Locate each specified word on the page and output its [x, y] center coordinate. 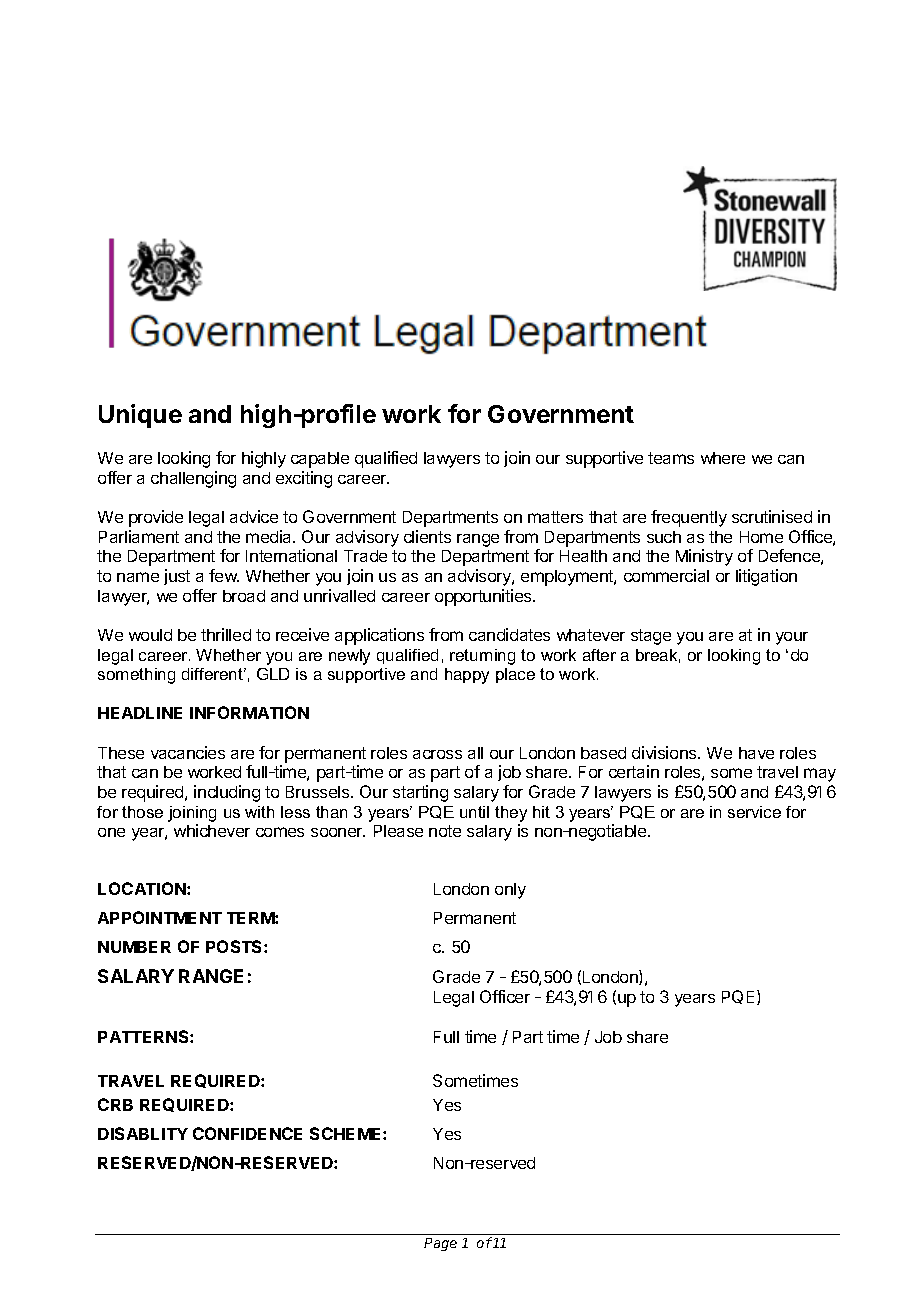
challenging [193, 479]
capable [320, 460]
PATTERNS [144, 1036]
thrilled [226, 634]
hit [541, 812]
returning [482, 657]
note [445, 831]
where [723, 458]
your [792, 638]
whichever [212, 830]
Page [440, 1244]
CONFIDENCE [247, 1133]
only [510, 891]
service [754, 812]
